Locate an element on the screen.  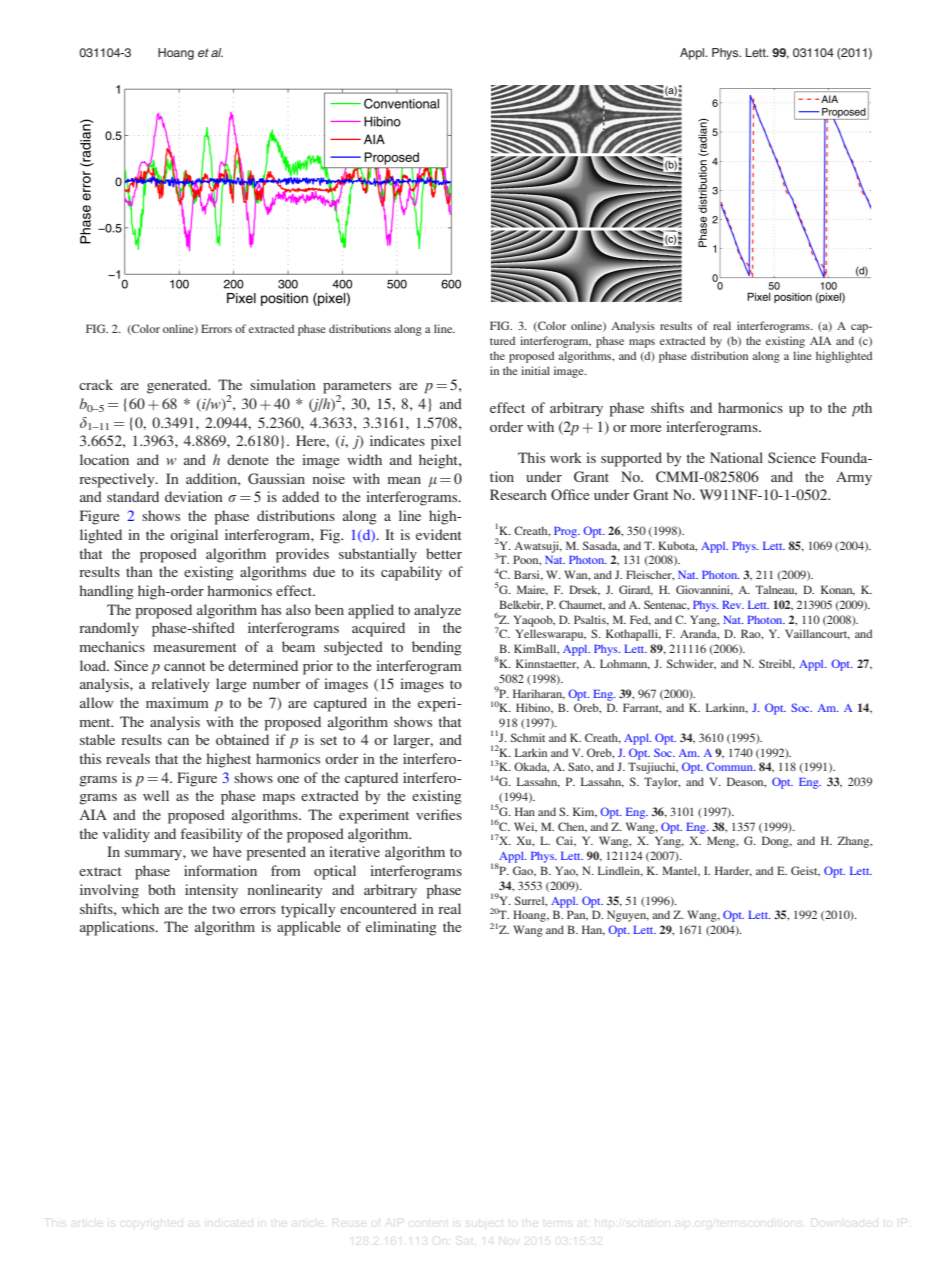
two is located at coordinates (223, 909).
